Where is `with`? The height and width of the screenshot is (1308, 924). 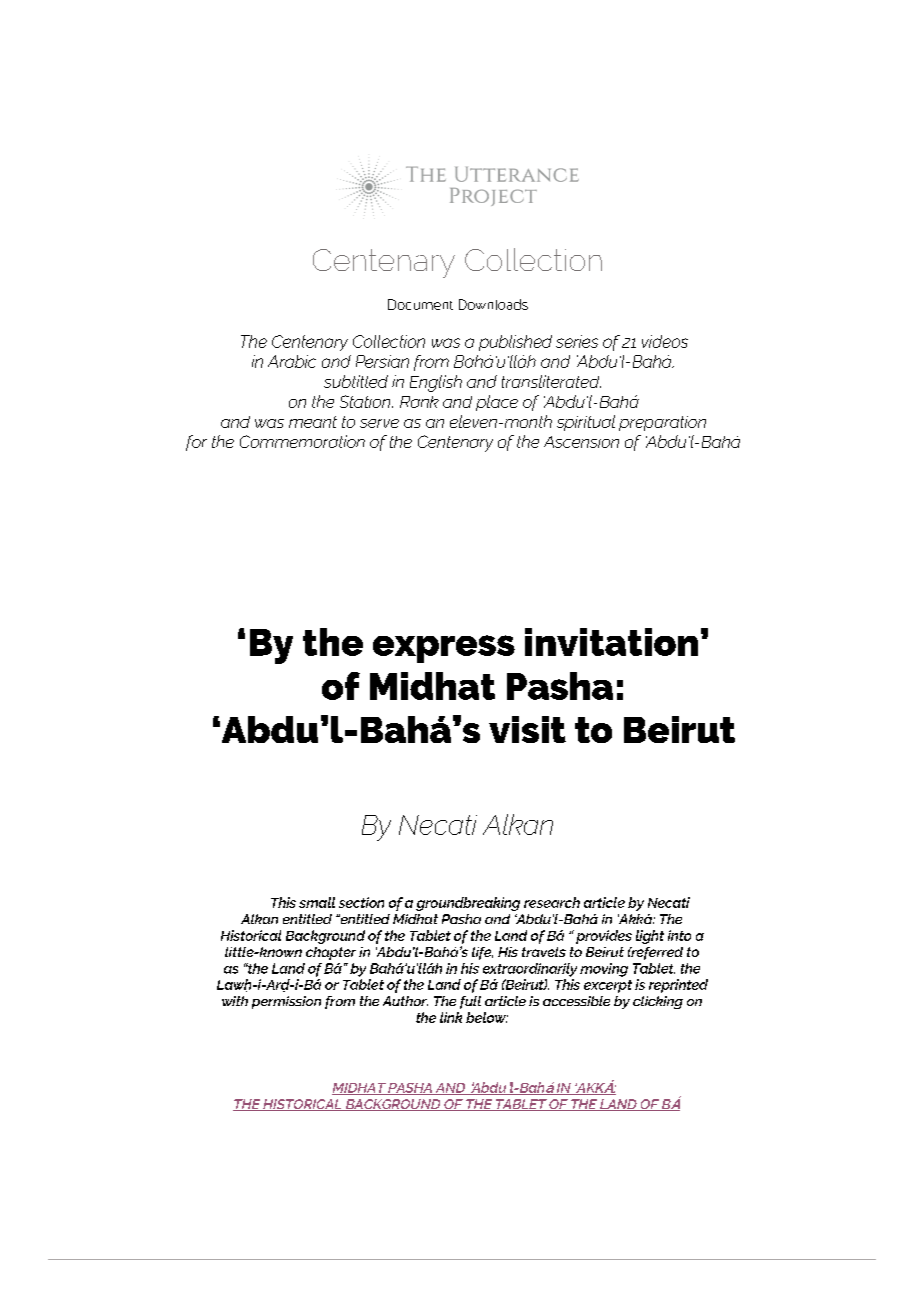
with is located at coordinates (235, 1001).
